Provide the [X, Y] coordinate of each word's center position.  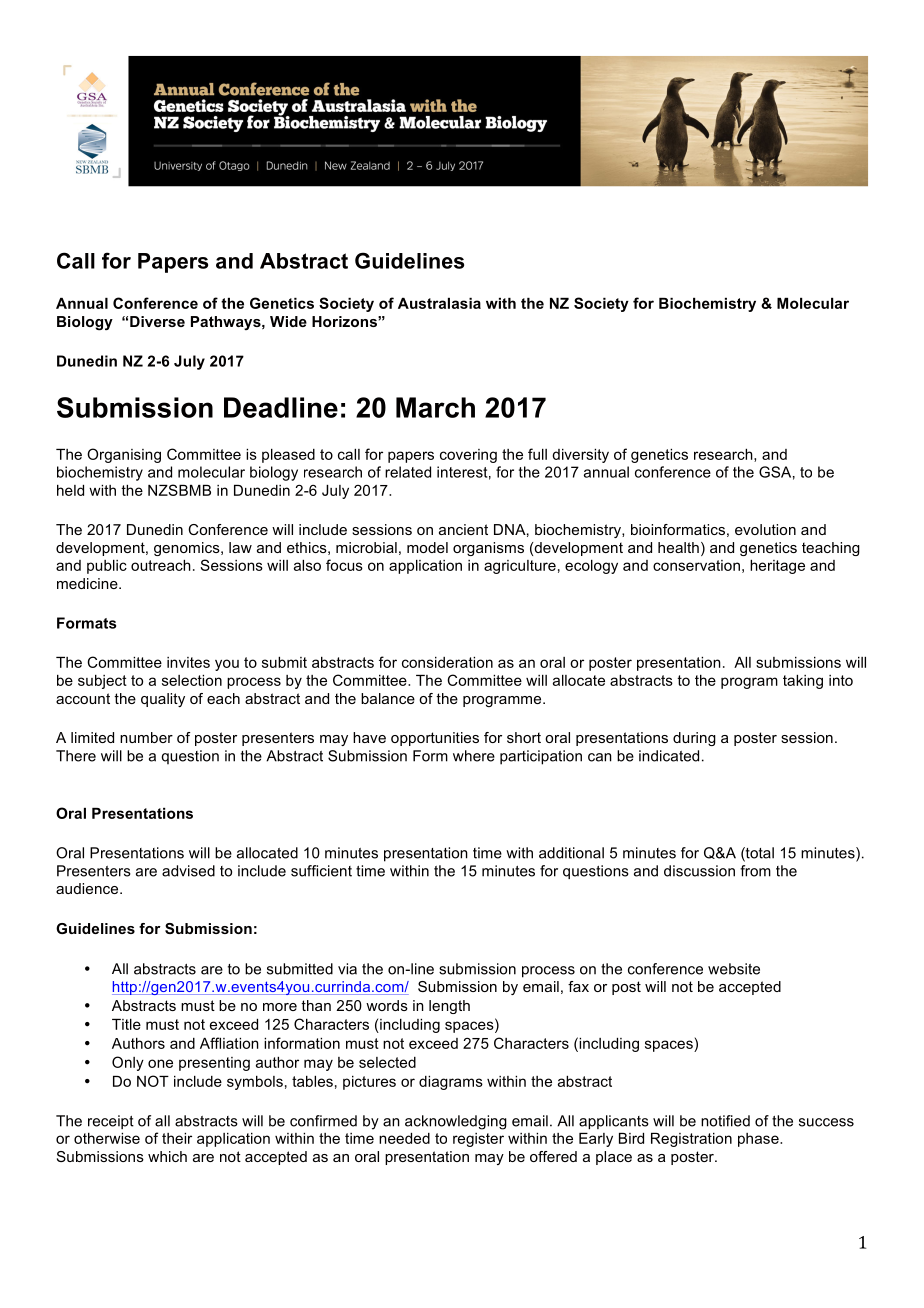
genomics [188, 549]
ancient [463, 529]
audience [88, 888]
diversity [580, 456]
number [146, 737]
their [177, 1138]
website [734, 969]
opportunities [435, 739]
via [347, 969]
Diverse [157, 321]
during [694, 739]
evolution [765, 529]
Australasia [439, 303]
